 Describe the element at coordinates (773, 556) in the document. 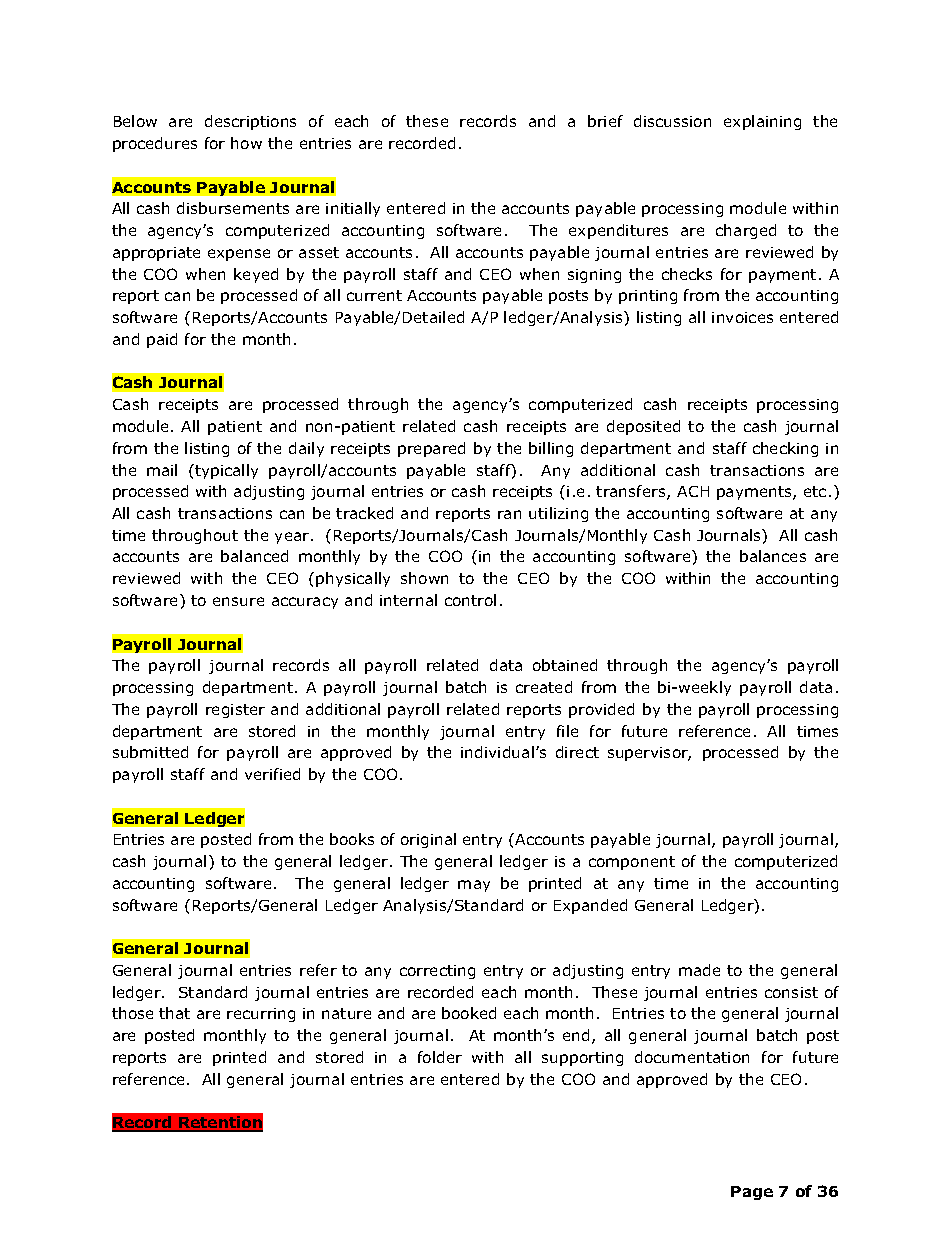

I see `balances` at that location.
